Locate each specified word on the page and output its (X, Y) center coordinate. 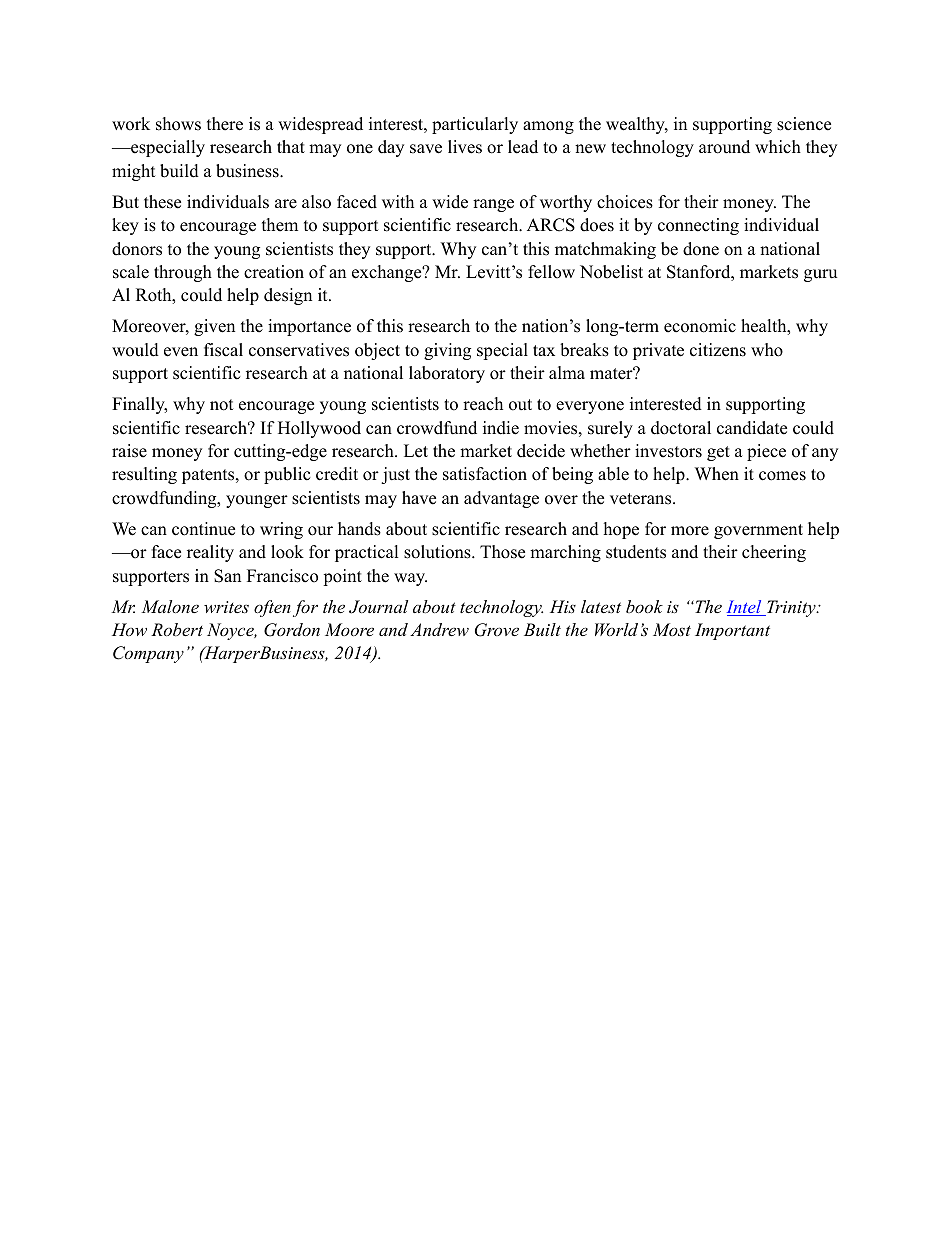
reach (483, 404)
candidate (752, 428)
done (701, 249)
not (222, 405)
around (724, 147)
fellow (551, 272)
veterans (642, 499)
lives (465, 147)
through (183, 273)
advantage (501, 499)
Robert (177, 629)
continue (203, 529)
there (225, 124)
